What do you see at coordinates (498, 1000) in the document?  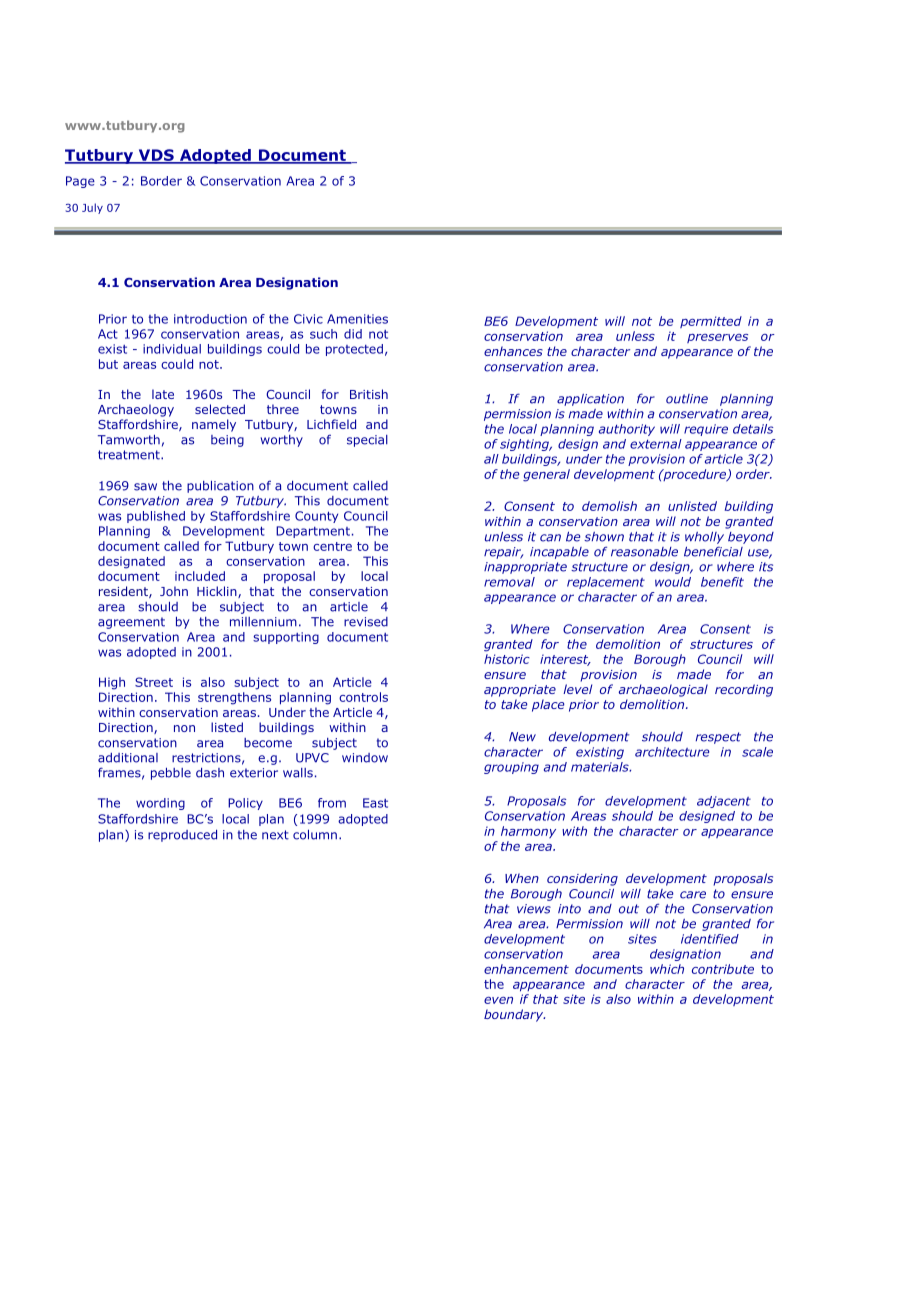 I see `even` at bounding box center [498, 1000].
